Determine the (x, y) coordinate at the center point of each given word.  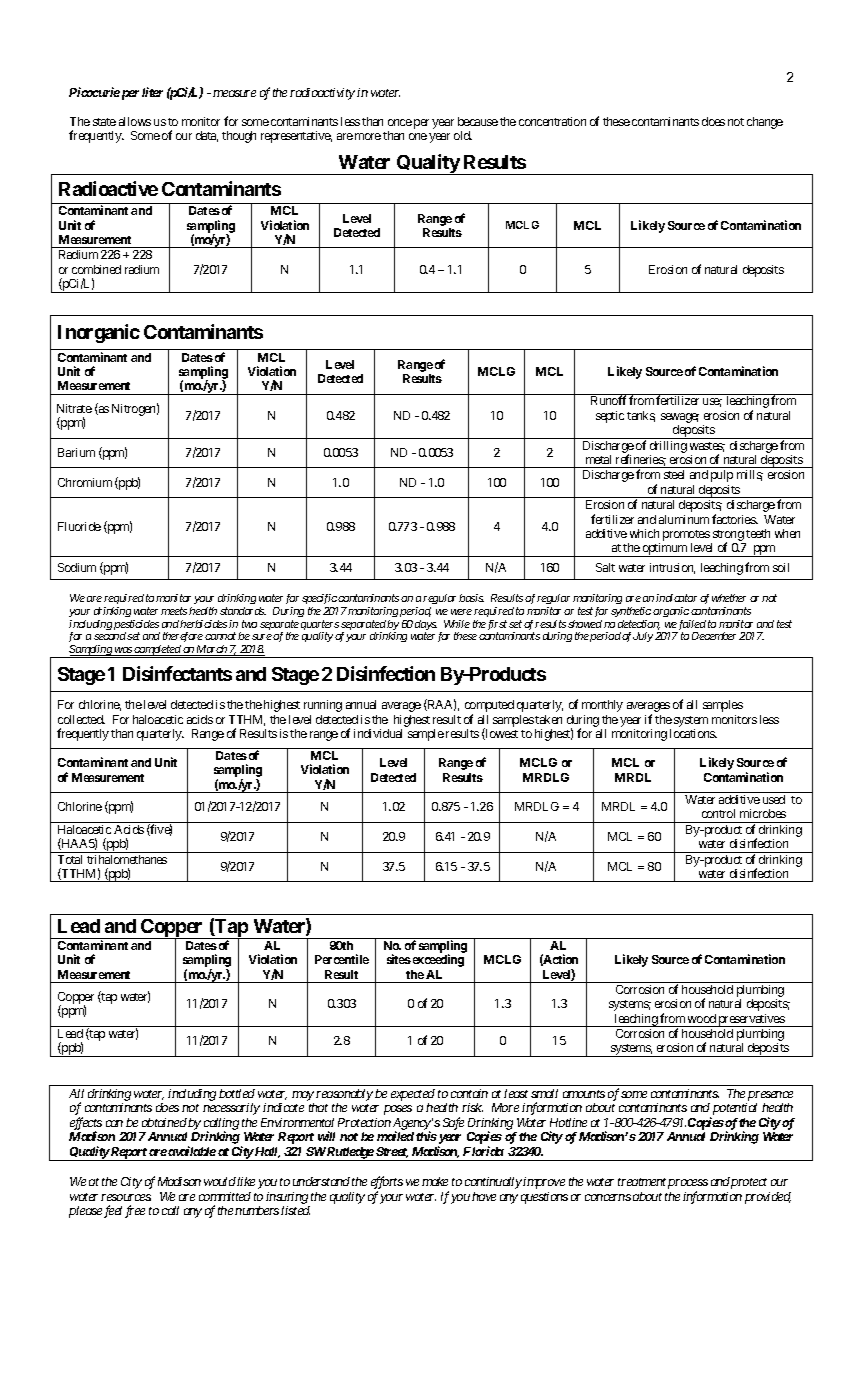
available (191, 1151)
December (714, 636)
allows (135, 121)
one (418, 136)
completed (158, 651)
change (765, 123)
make (435, 1181)
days (426, 626)
